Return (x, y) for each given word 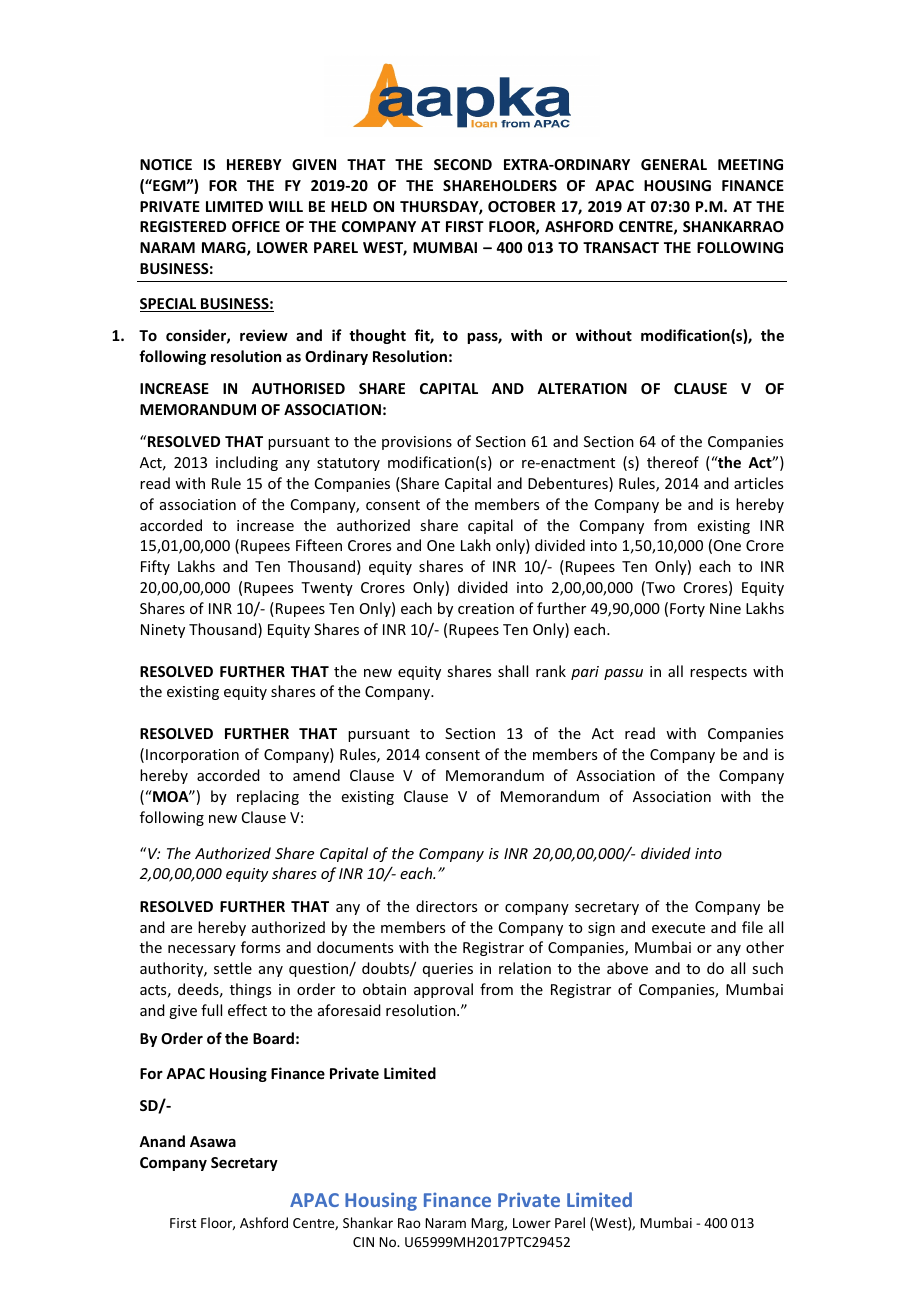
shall (513, 671)
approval (443, 990)
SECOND (463, 164)
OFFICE (256, 226)
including (247, 463)
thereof (673, 462)
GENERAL (674, 164)
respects (718, 673)
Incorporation (192, 756)
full (211, 1010)
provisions (417, 443)
